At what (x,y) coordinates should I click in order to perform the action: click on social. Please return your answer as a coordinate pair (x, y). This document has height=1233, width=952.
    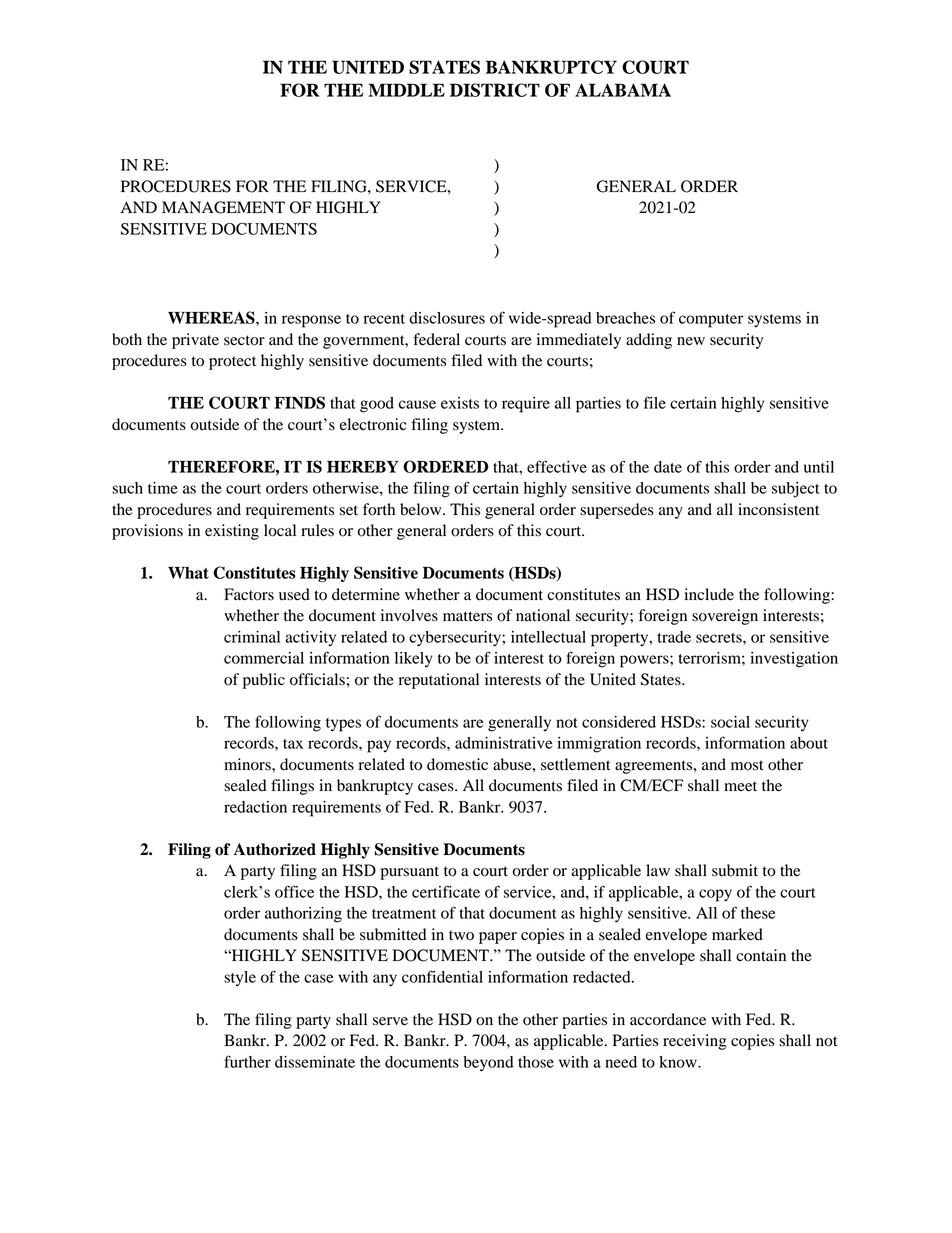
    Looking at the image, I should click on (730, 722).
